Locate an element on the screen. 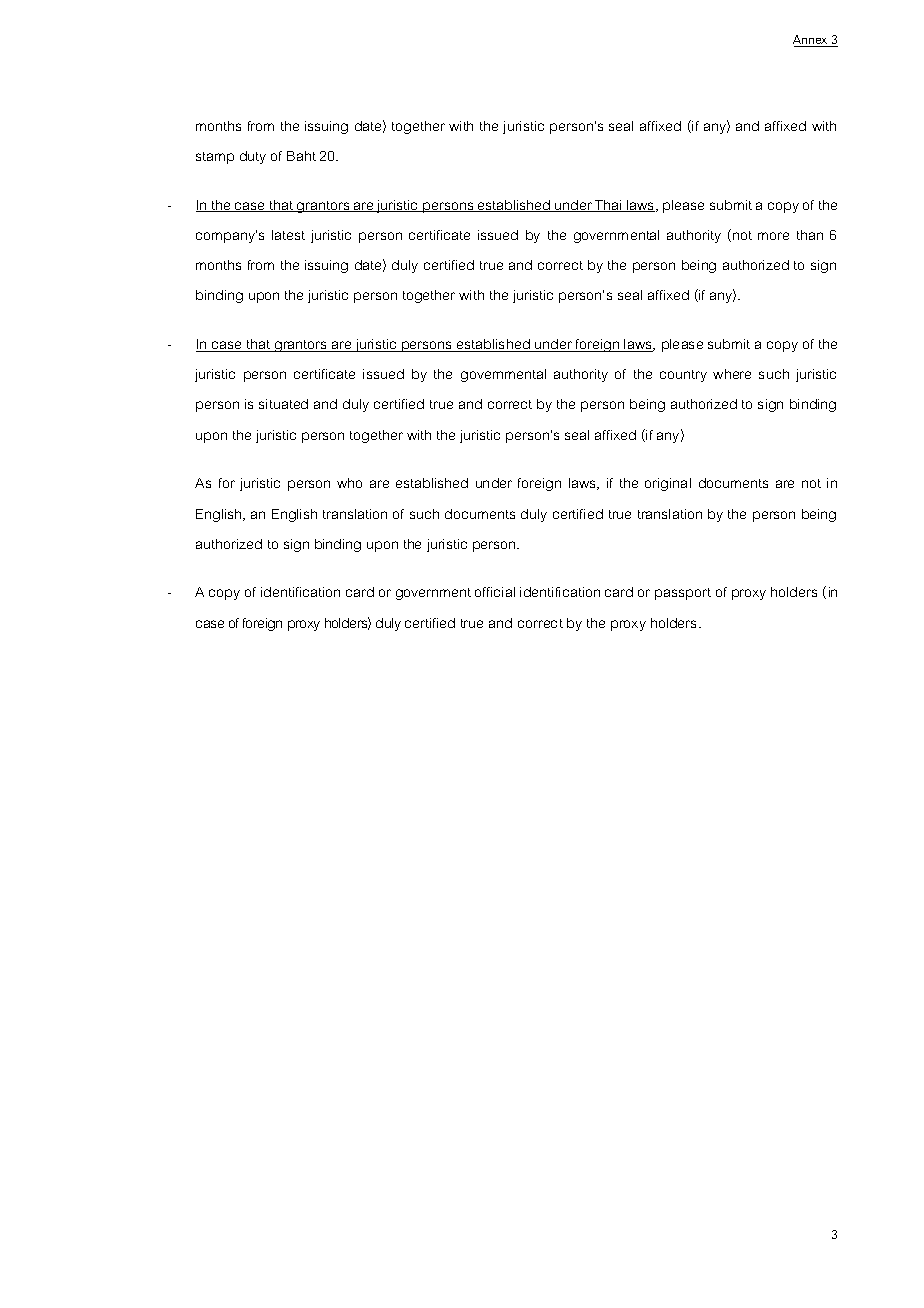 The width and height of the screenshot is (924, 1308). official is located at coordinates (495, 592).
